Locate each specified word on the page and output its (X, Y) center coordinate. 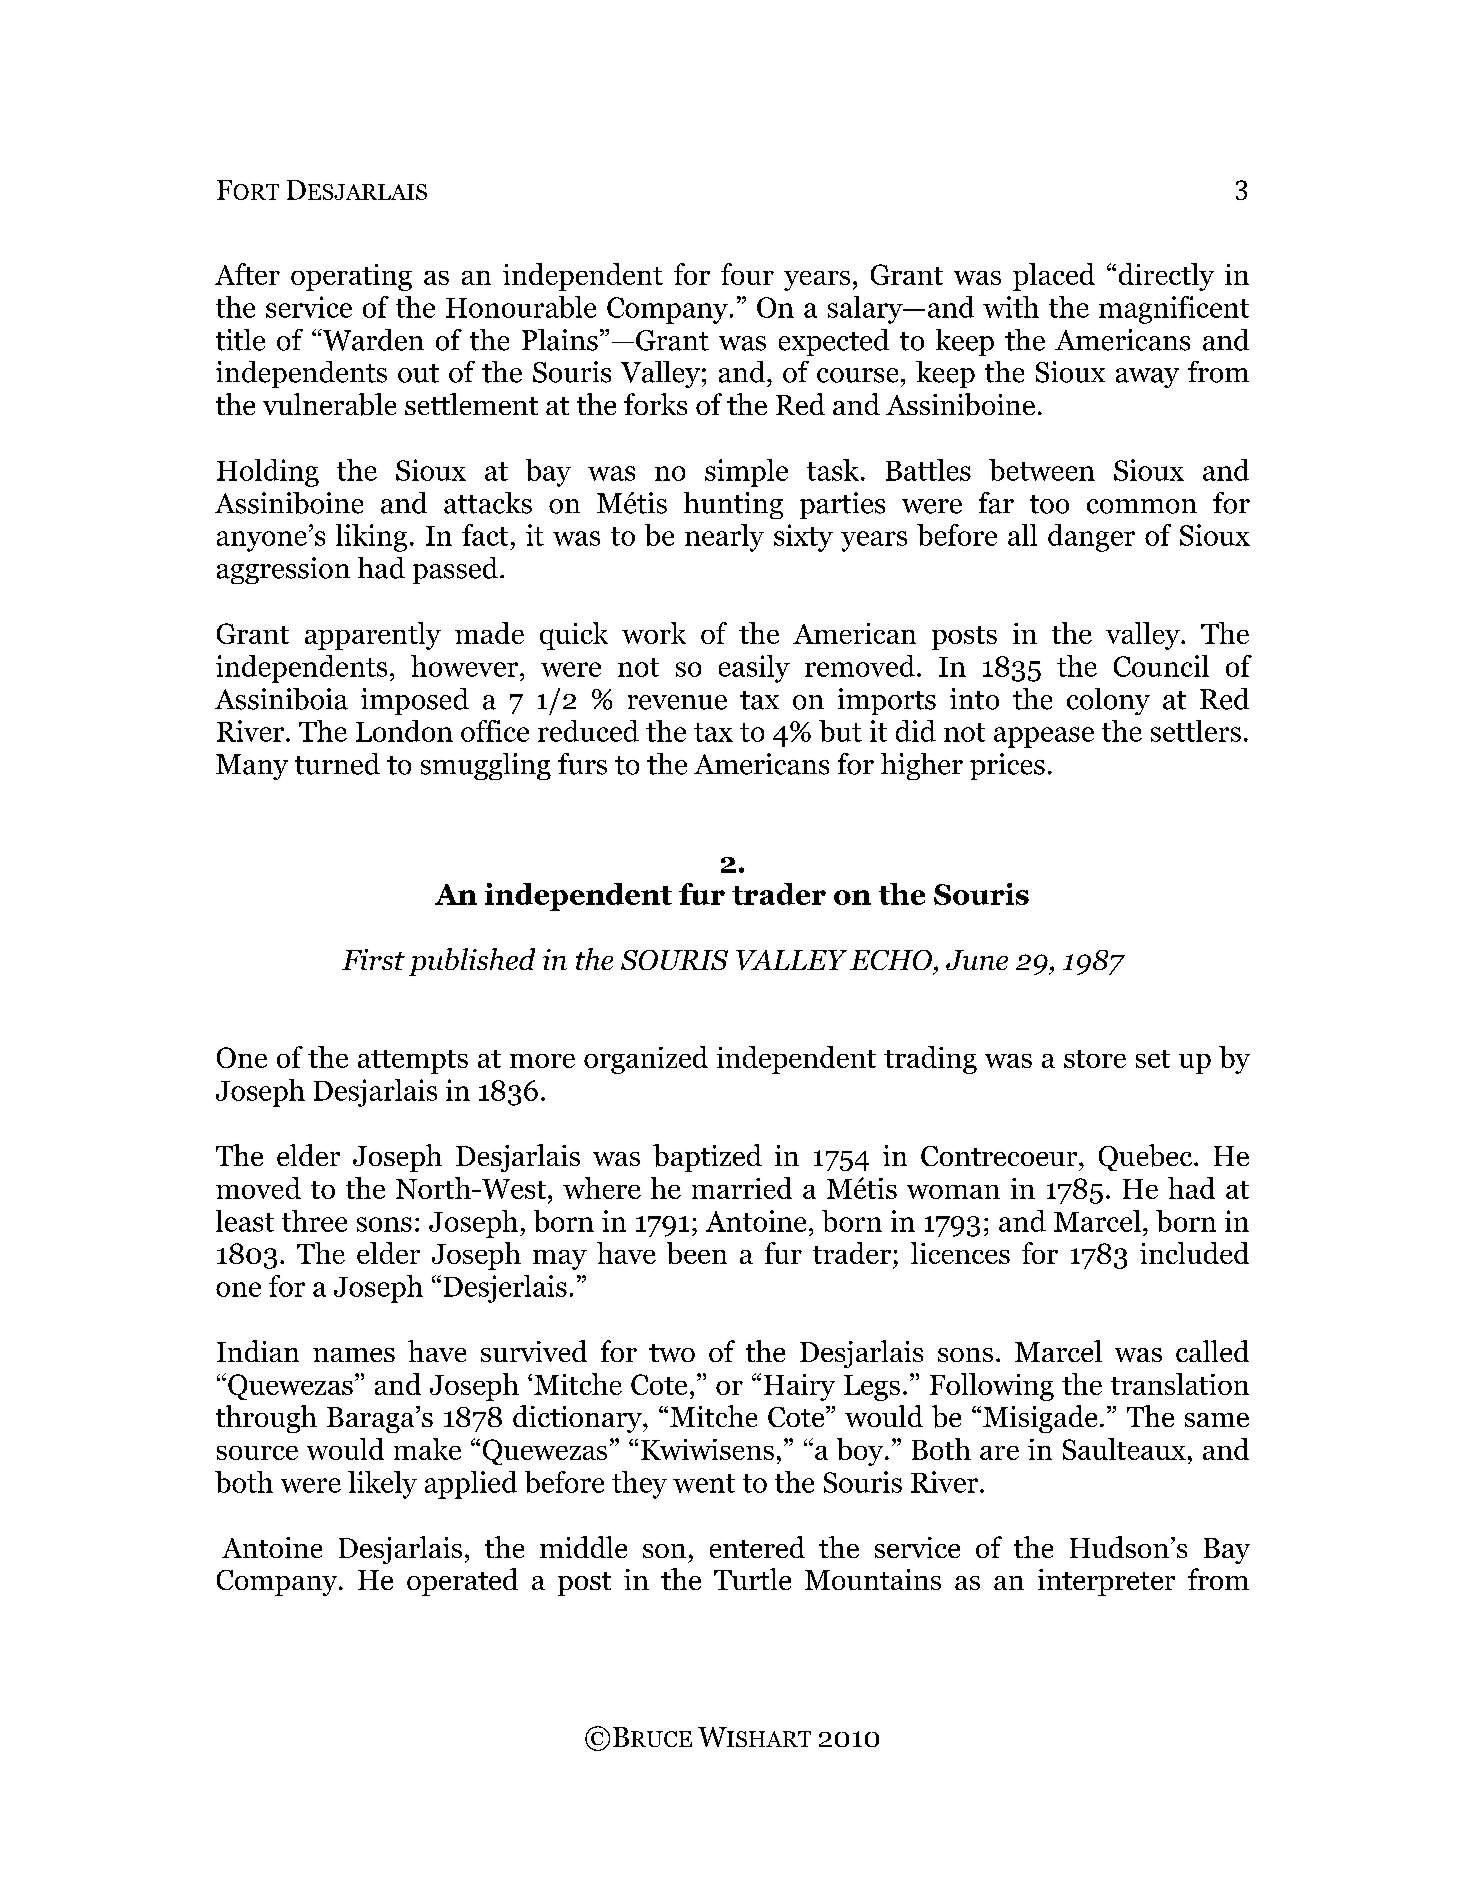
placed (1054, 277)
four (747, 274)
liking (371, 538)
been (697, 1253)
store (1095, 1059)
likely (382, 1485)
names (354, 1355)
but (840, 731)
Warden (372, 340)
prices (1007, 766)
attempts (413, 1062)
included (1194, 1253)
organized (646, 1060)
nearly (724, 538)
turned (337, 764)
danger (1091, 538)
